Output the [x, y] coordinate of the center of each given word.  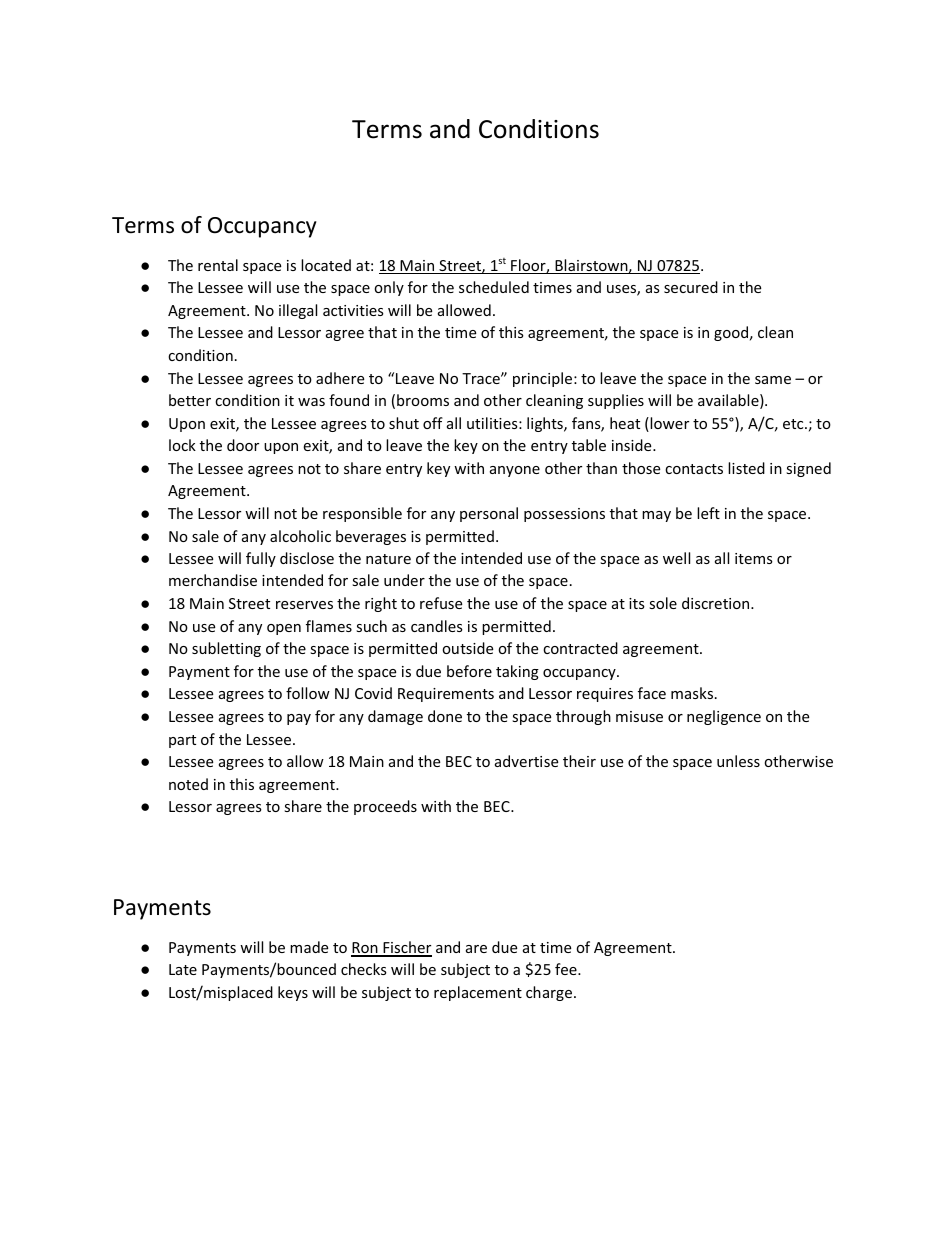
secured [691, 287]
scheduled [494, 287]
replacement [478, 993]
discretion [717, 603]
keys [293, 993]
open [284, 629]
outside [467, 648]
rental [218, 265]
